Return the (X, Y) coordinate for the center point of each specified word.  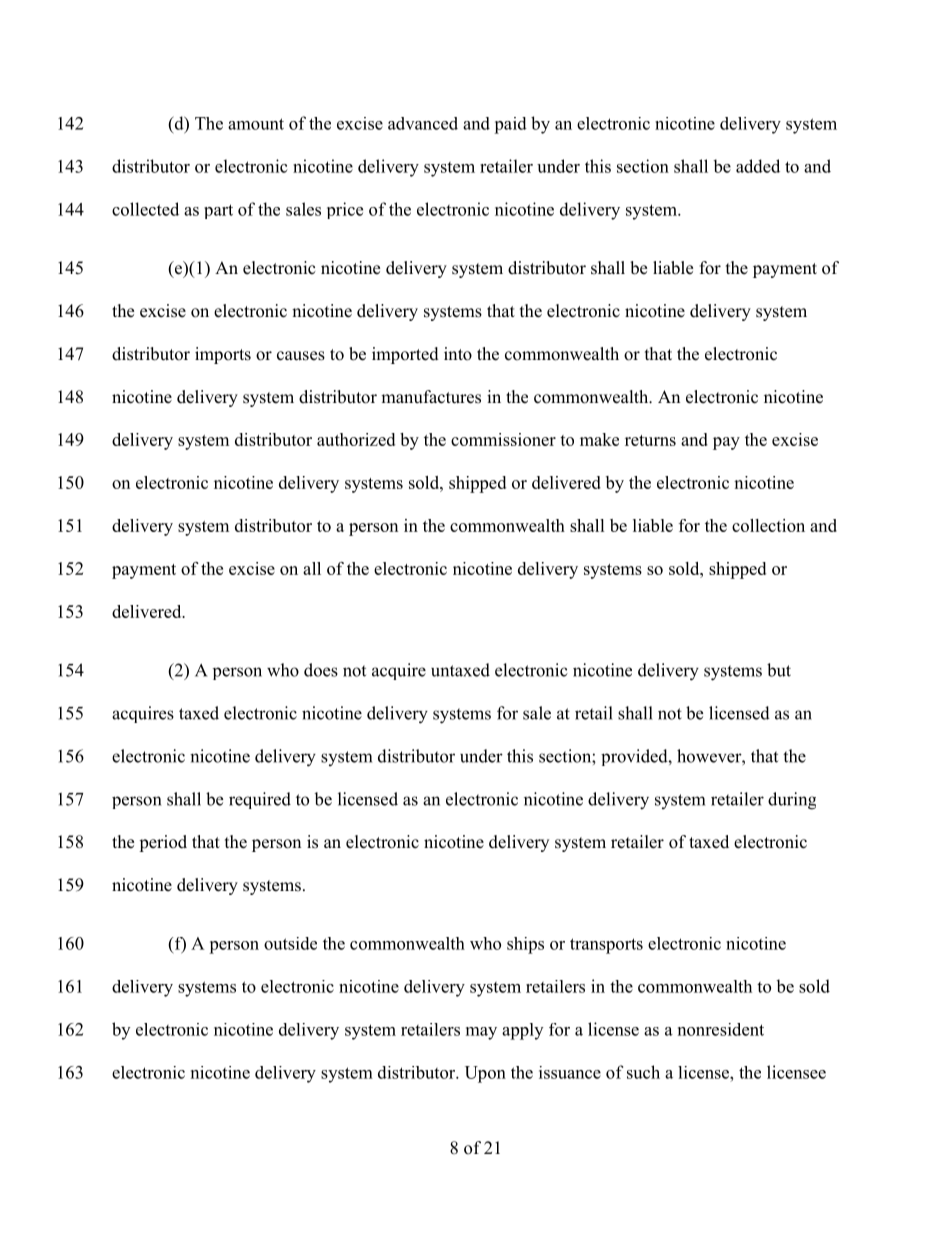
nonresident (721, 1029)
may (481, 1033)
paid (510, 125)
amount (256, 124)
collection (768, 525)
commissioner (503, 439)
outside (290, 943)
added (758, 166)
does (321, 670)
